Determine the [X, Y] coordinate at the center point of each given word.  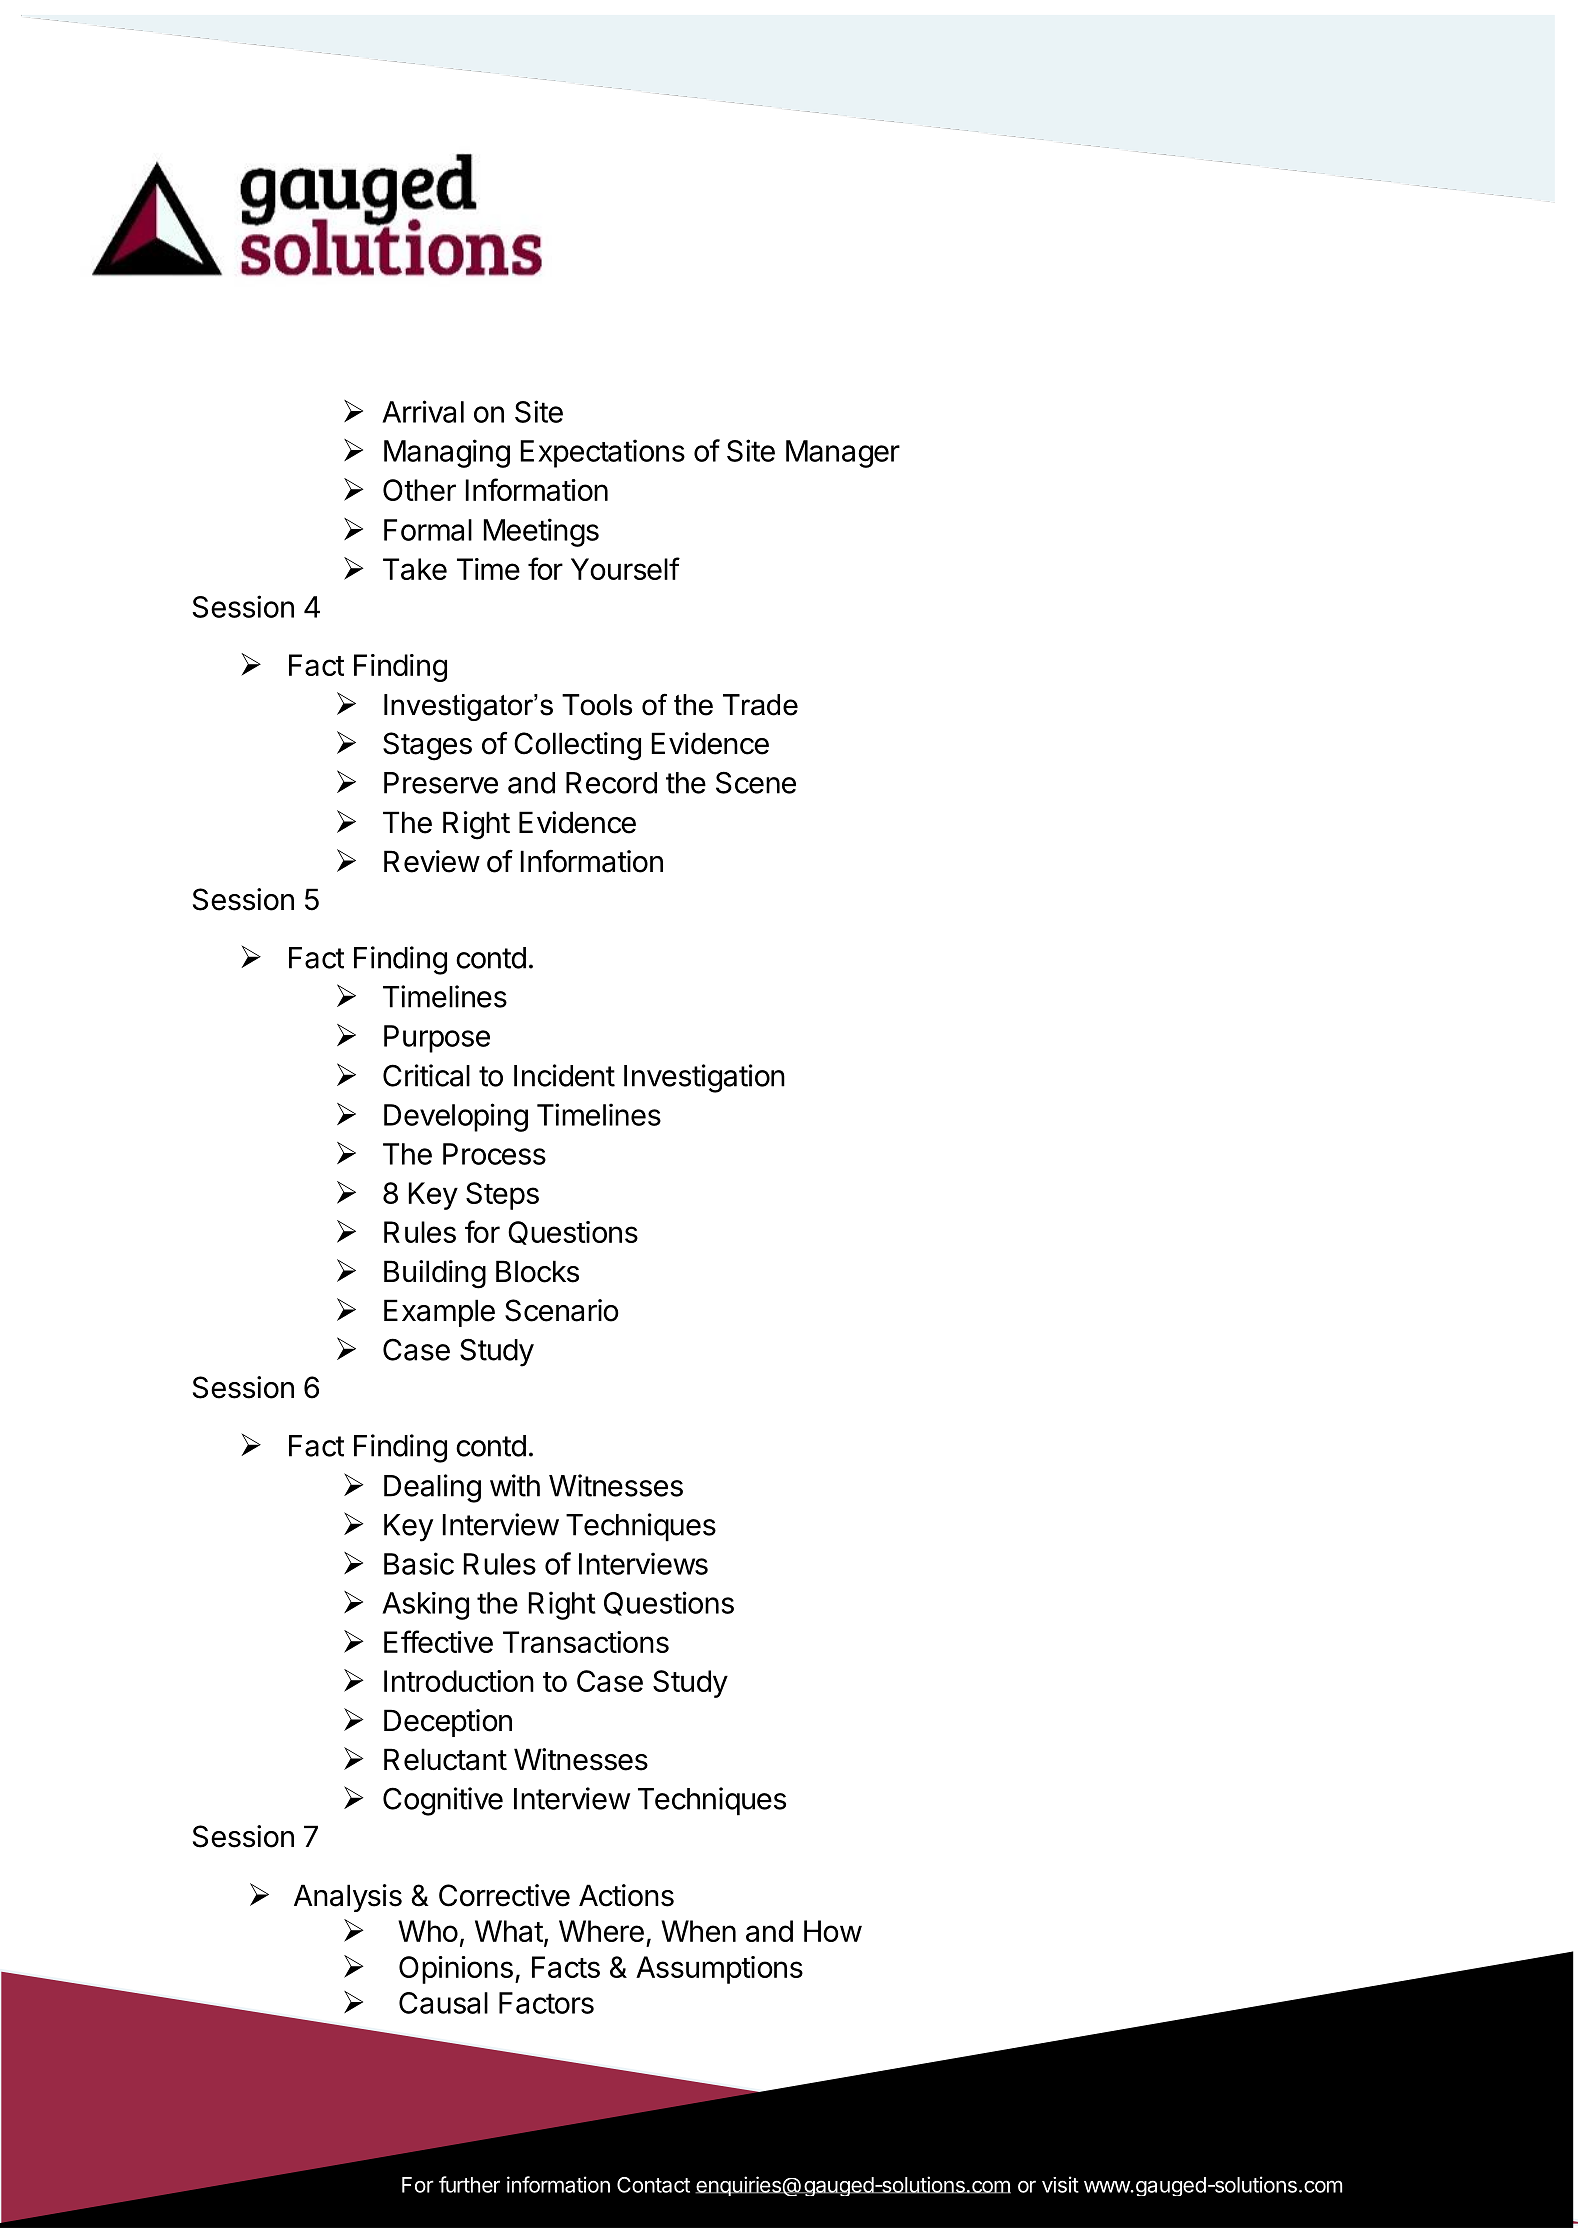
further [469, 2184]
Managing [447, 453]
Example [439, 1313]
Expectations [603, 453]
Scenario [562, 1310]
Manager [843, 454]
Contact [653, 2185]
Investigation [704, 1078]
